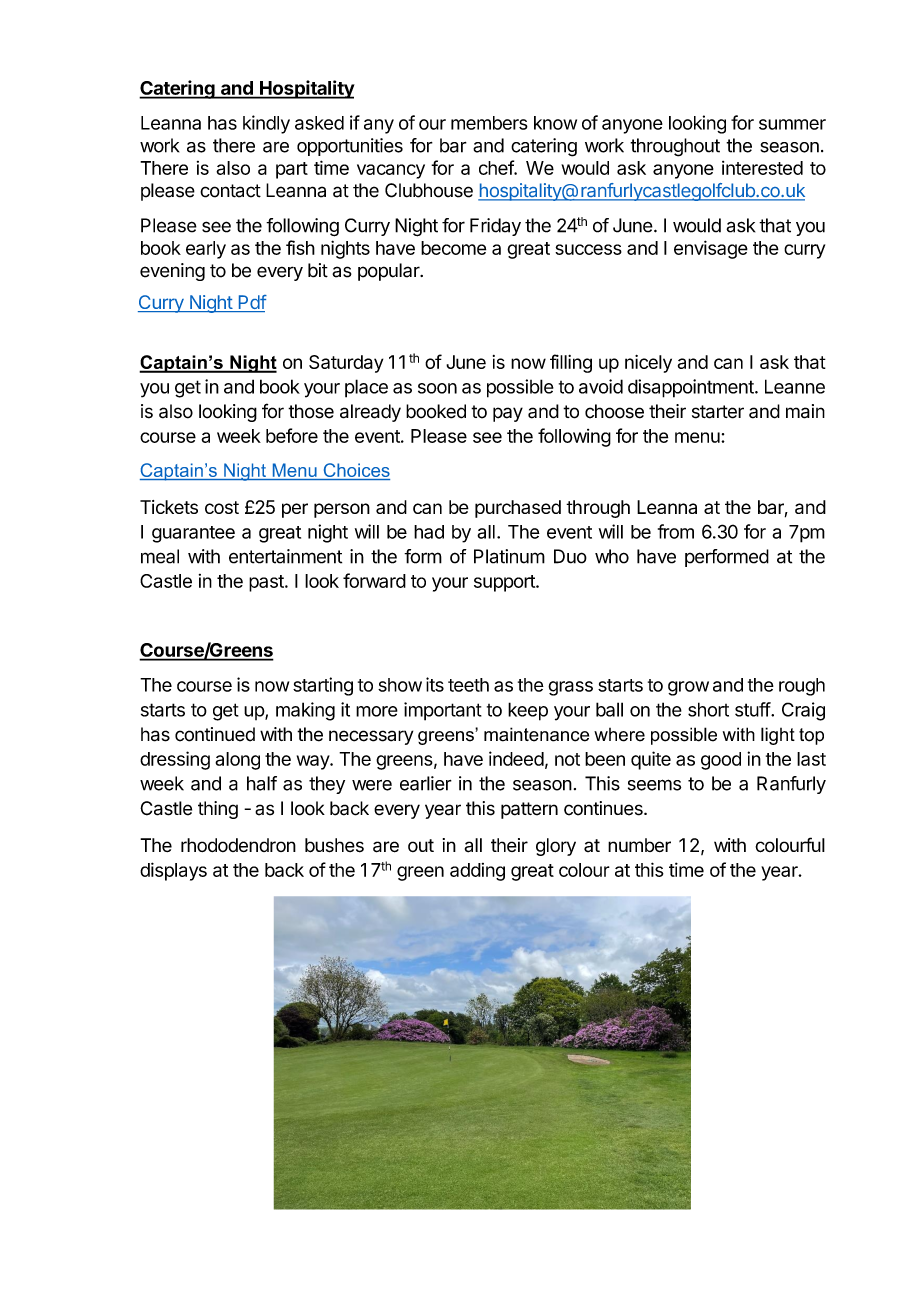 The width and height of the screenshot is (924, 1308). What do you see at coordinates (692, 388) in the screenshot?
I see `disappointment` at bounding box center [692, 388].
